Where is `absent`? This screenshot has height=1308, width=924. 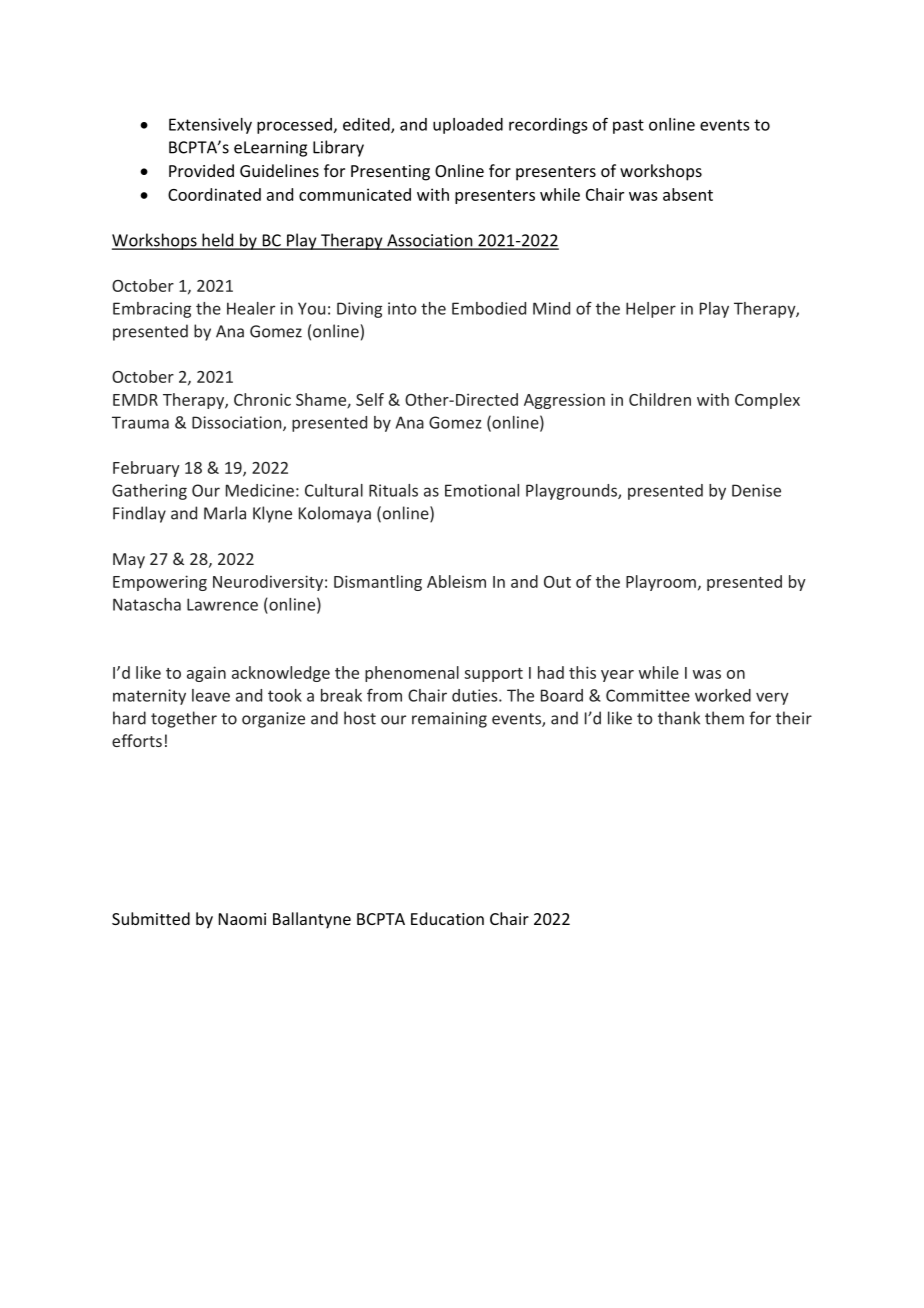
absent is located at coordinates (688, 194).
